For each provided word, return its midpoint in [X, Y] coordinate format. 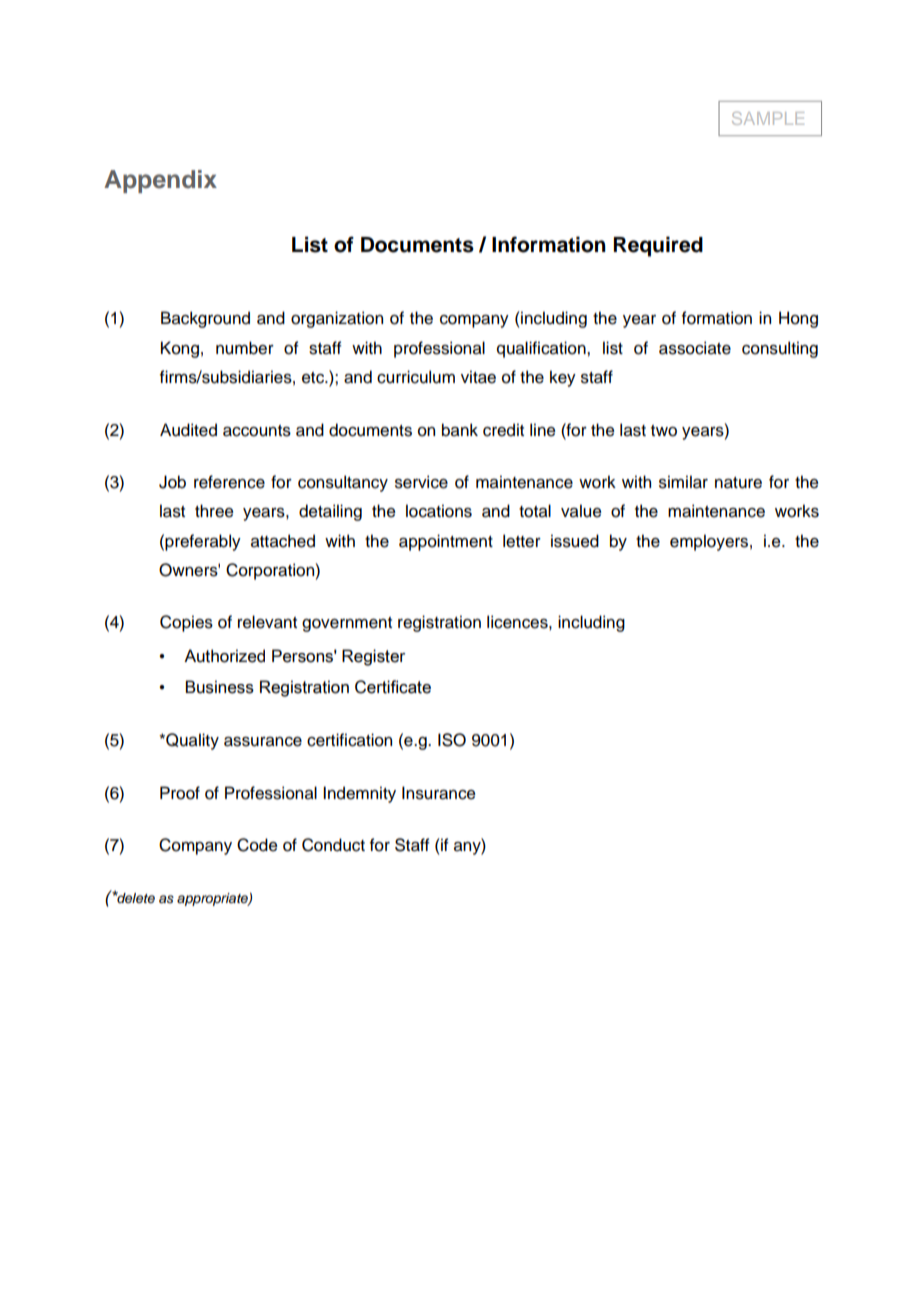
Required [658, 246]
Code [257, 845]
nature [738, 483]
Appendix [160, 181]
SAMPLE [768, 118]
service [421, 482]
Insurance [439, 793]
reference [229, 482]
